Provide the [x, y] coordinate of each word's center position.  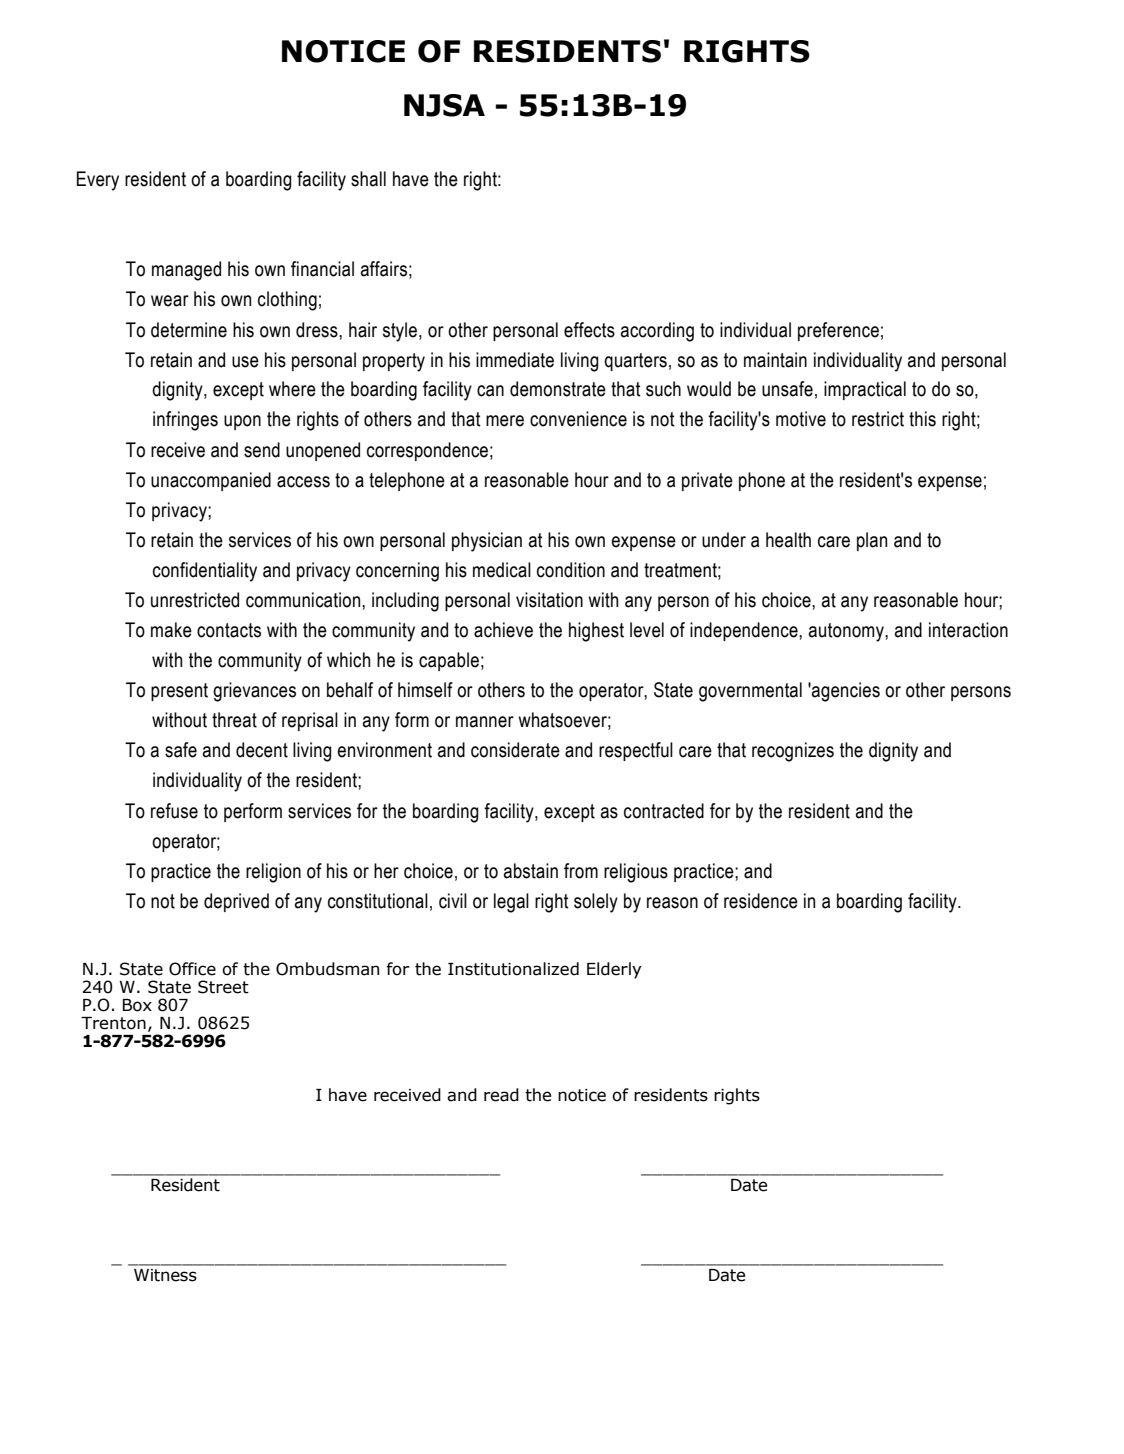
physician [487, 542]
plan [872, 541]
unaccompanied [211, 481]
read [501, 1095]
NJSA [444, 105]
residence [761, 901]
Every [98, 181]
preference [838, 331]
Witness [165, 1275]
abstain [531, 871]
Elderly [614, 970]
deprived [236, 902]
